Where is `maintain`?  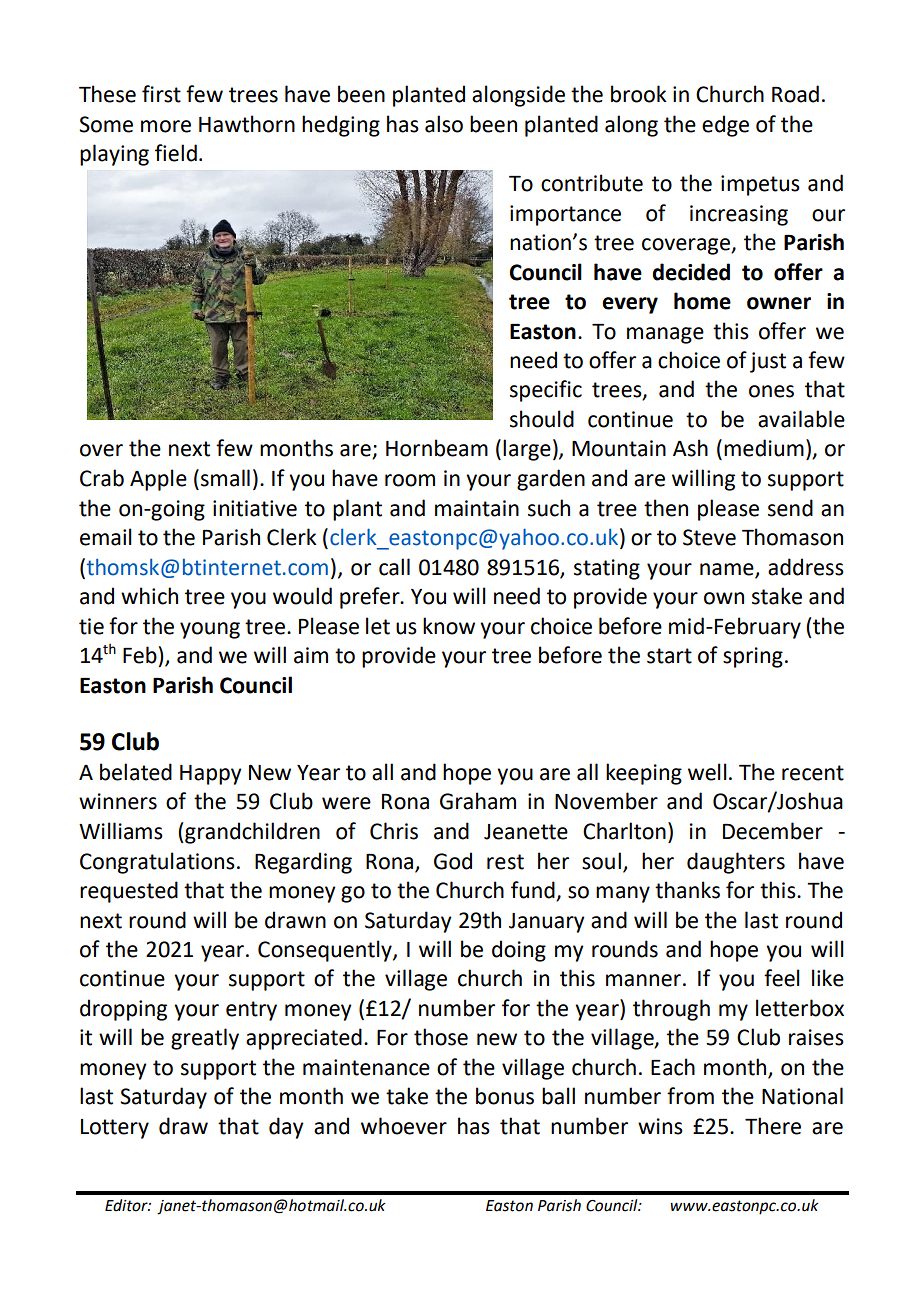 maintain is located at coordinates (477, 508).
